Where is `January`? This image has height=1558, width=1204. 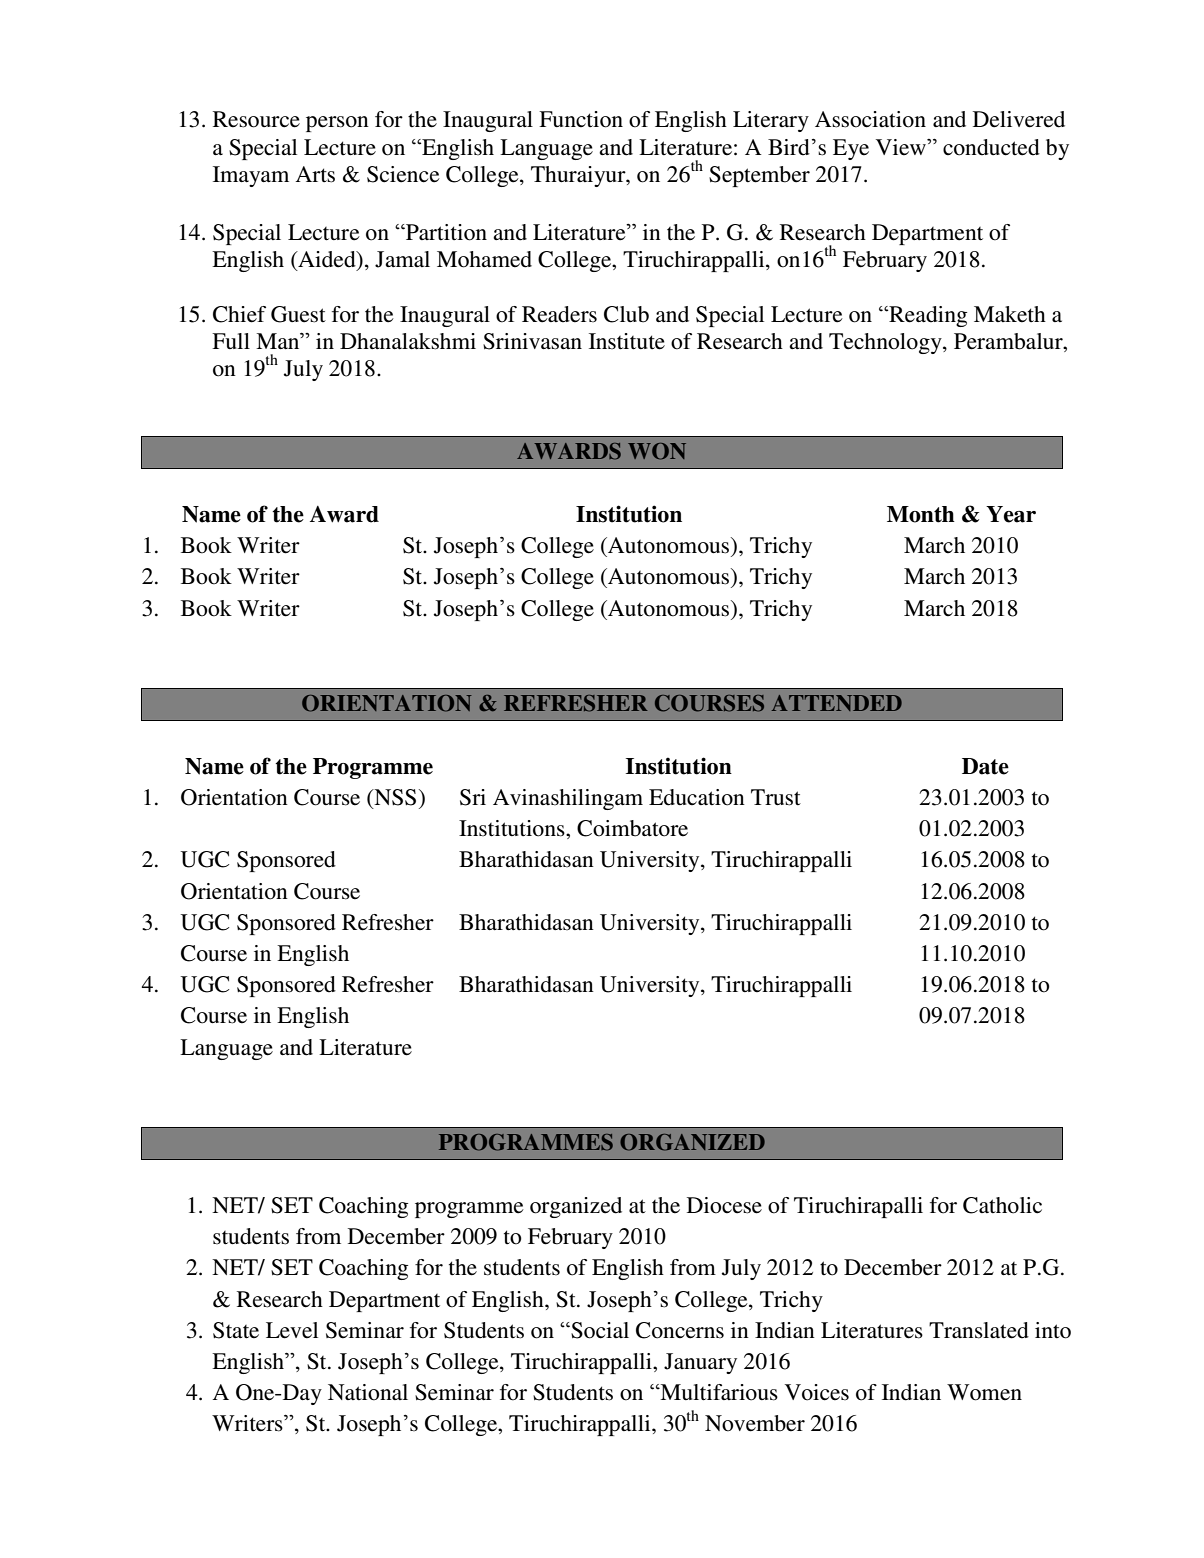
January is located at coordinates (700, 1363).
